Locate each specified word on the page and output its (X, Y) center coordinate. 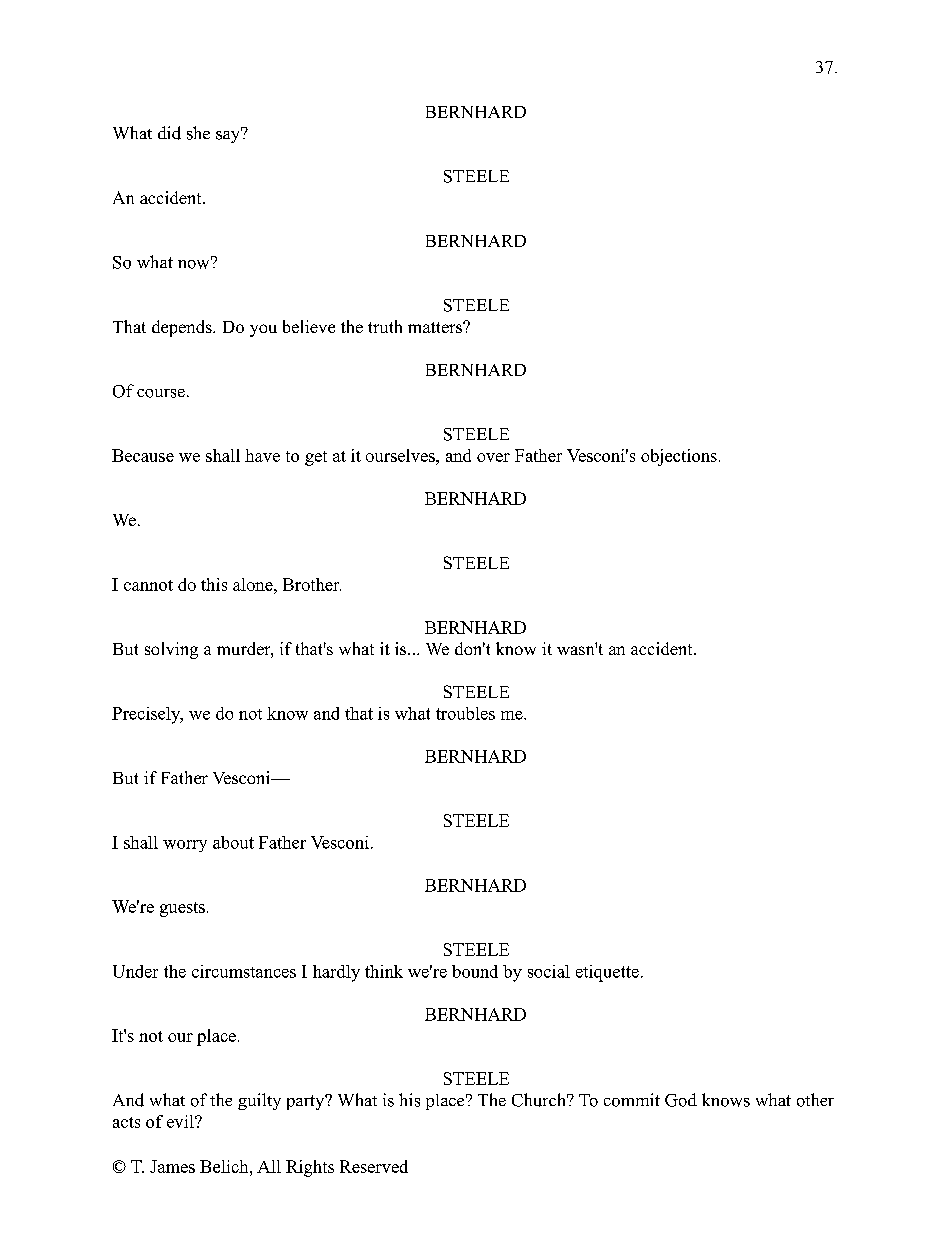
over (493, 457)
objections (679, 457)
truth (385, 326)
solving (171, 650)
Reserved (374, 1166)
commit (632, 1100)
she (198, 133)
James (172, 1166)
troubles (465, 713)
